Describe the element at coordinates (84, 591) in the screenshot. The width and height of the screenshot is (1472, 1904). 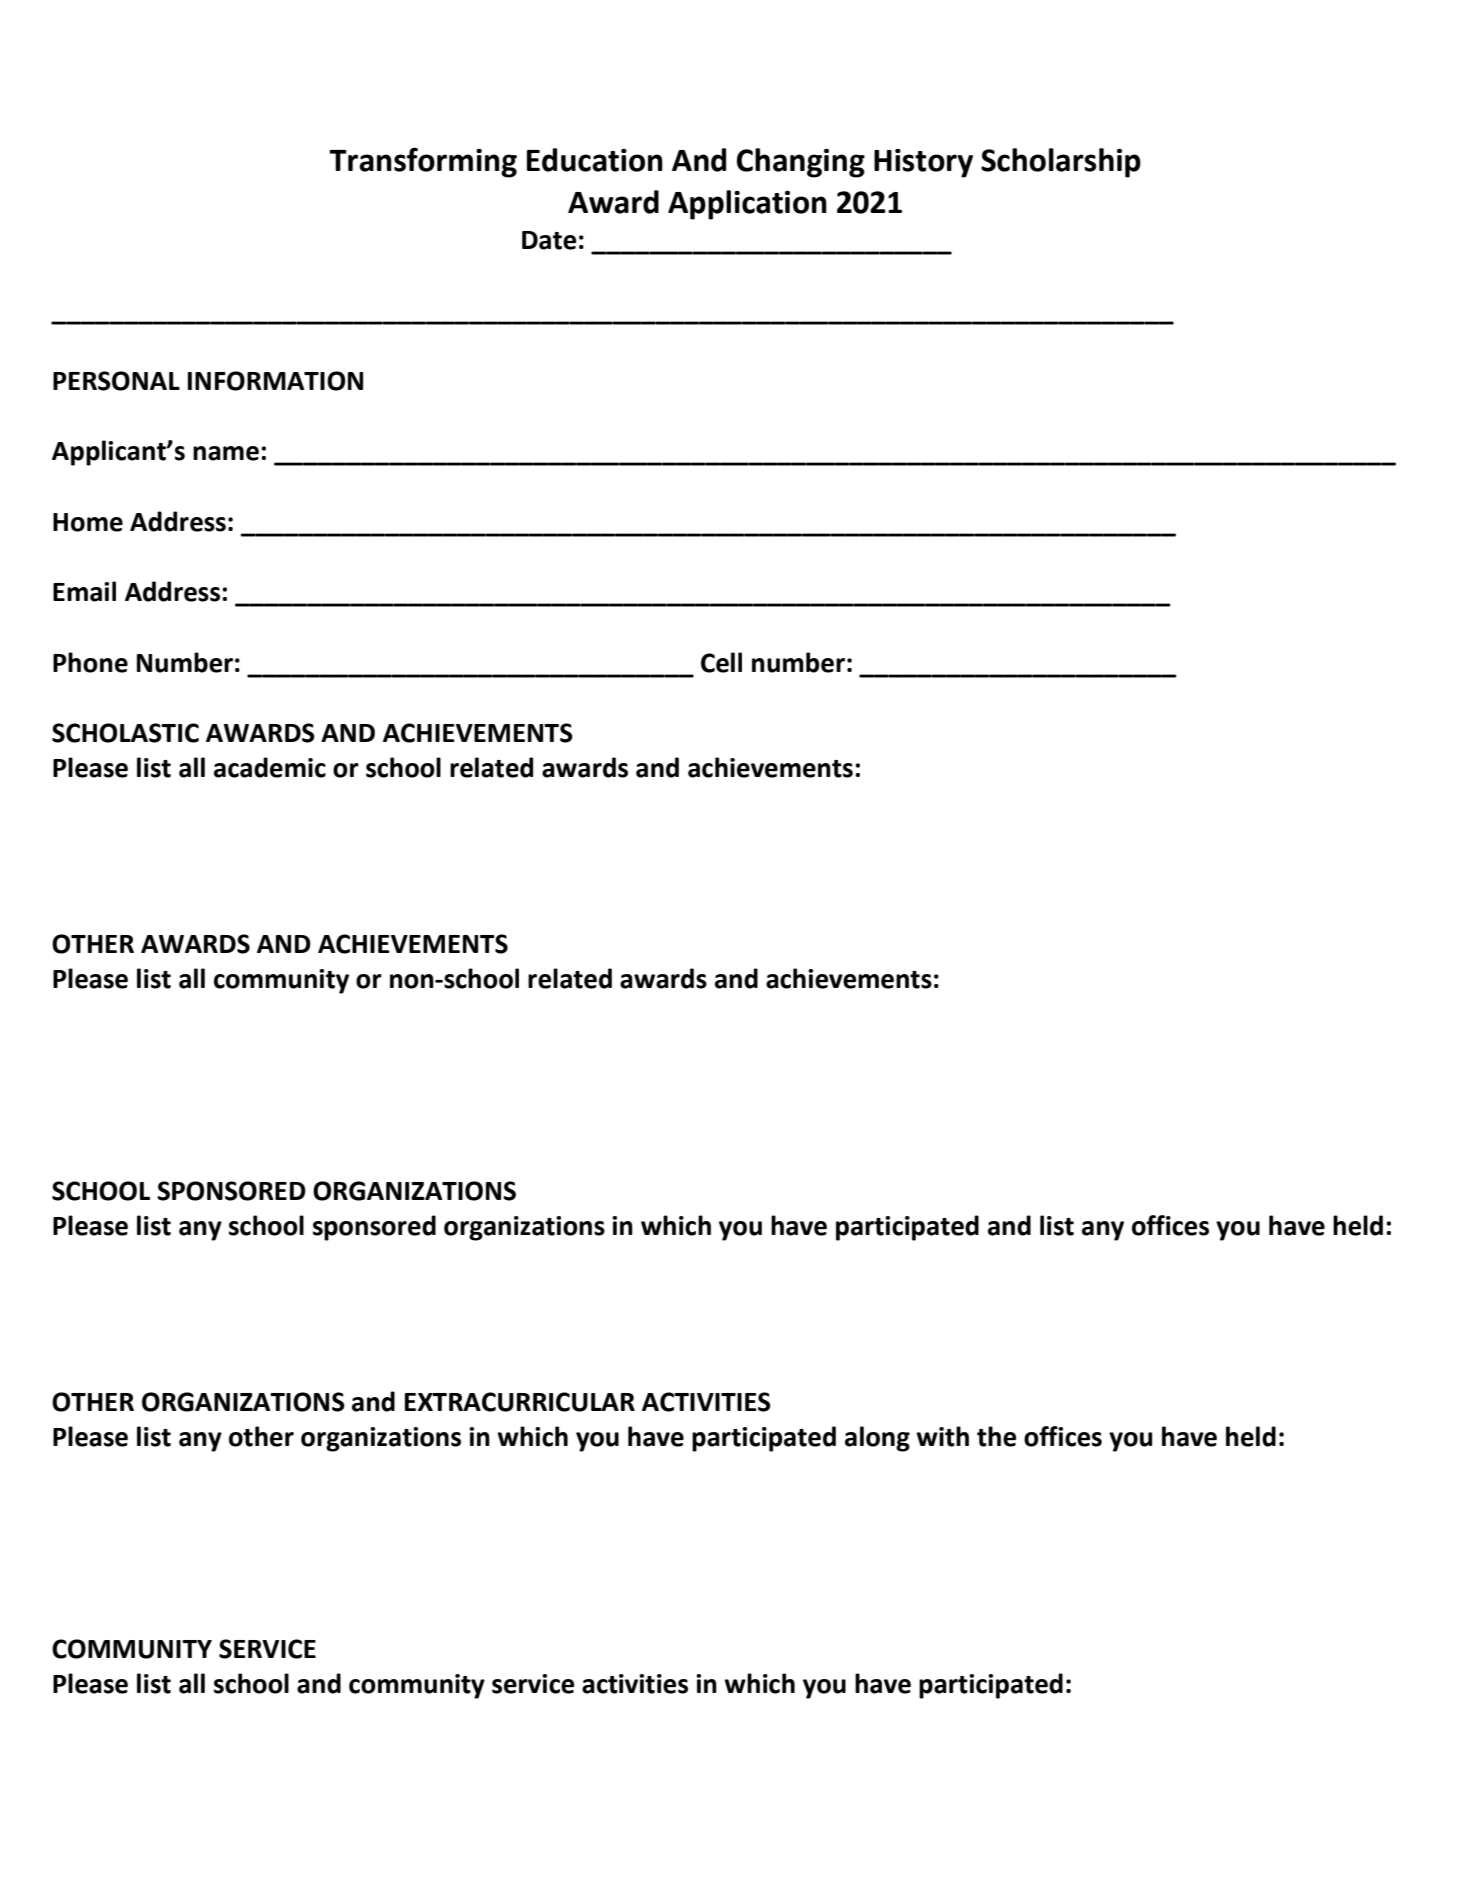
I see `Email` at that location.
